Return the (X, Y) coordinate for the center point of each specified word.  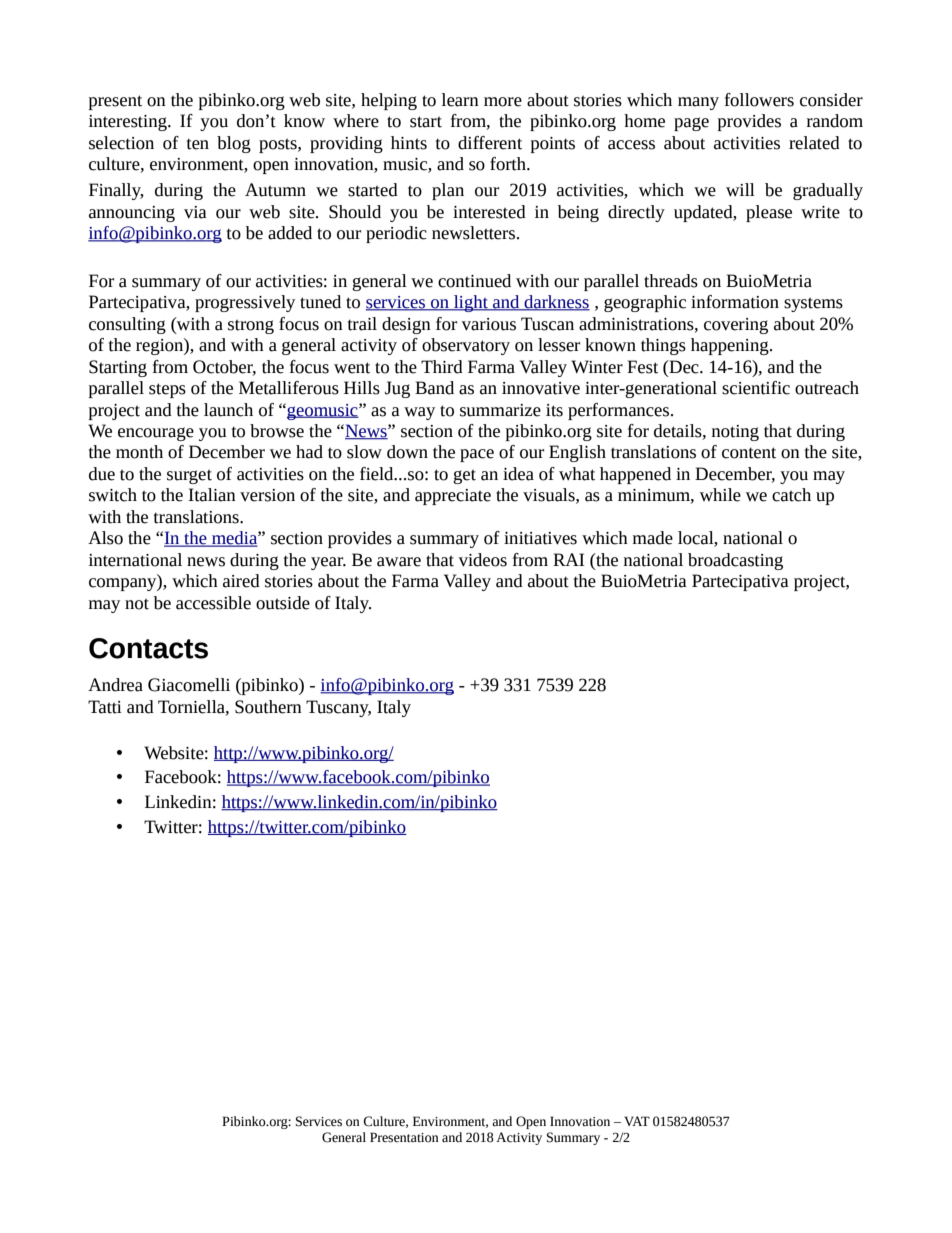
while (720, 495)
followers (759, 100)
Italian (212, 495)
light (471, 303)
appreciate (453, 497)
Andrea (115, 685)
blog (234, 144)
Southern (268, 707)
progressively (245, 303)
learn (460, 100)
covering (736, 326)
